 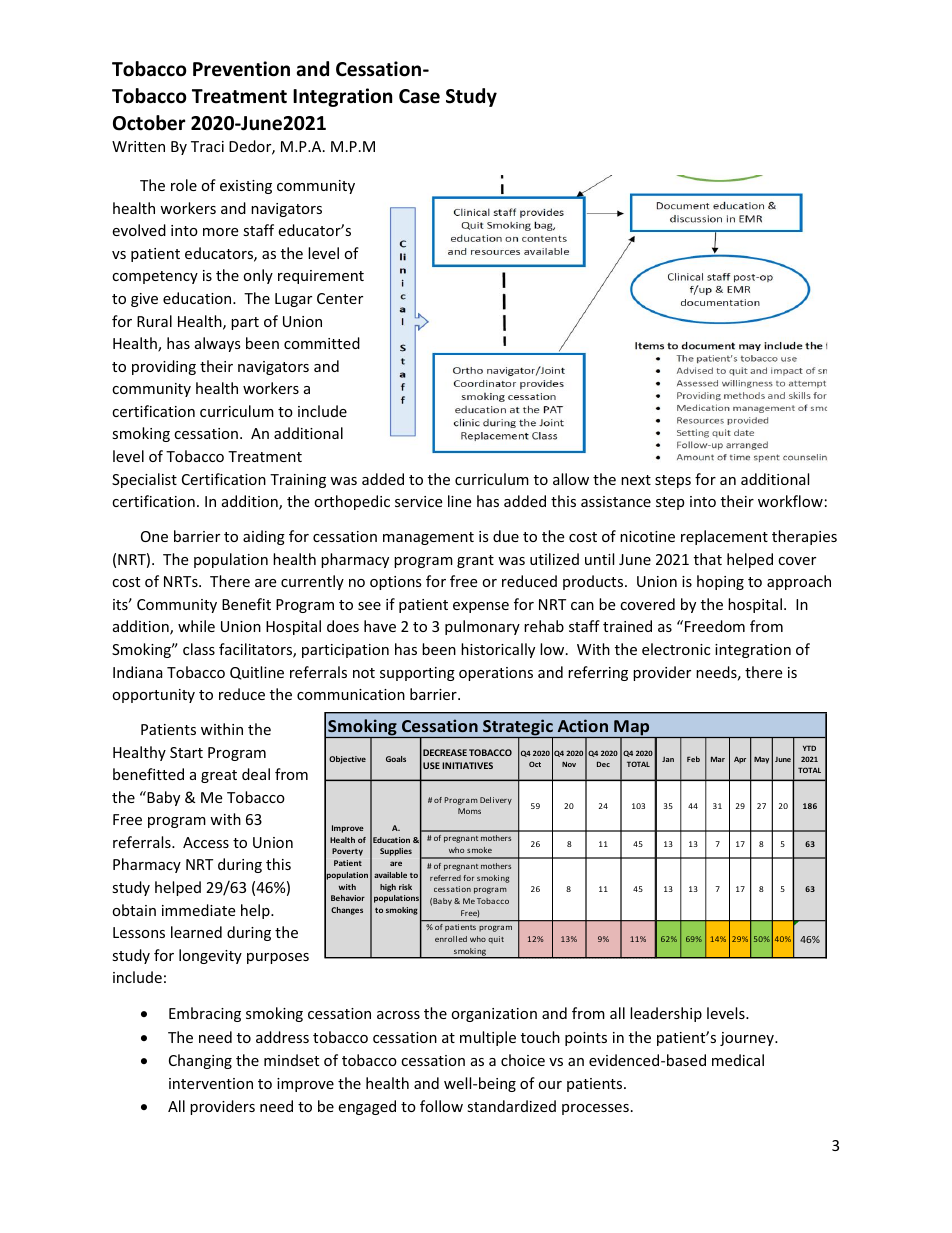 I want to click on Prevention, so click(x=241, y=69).
